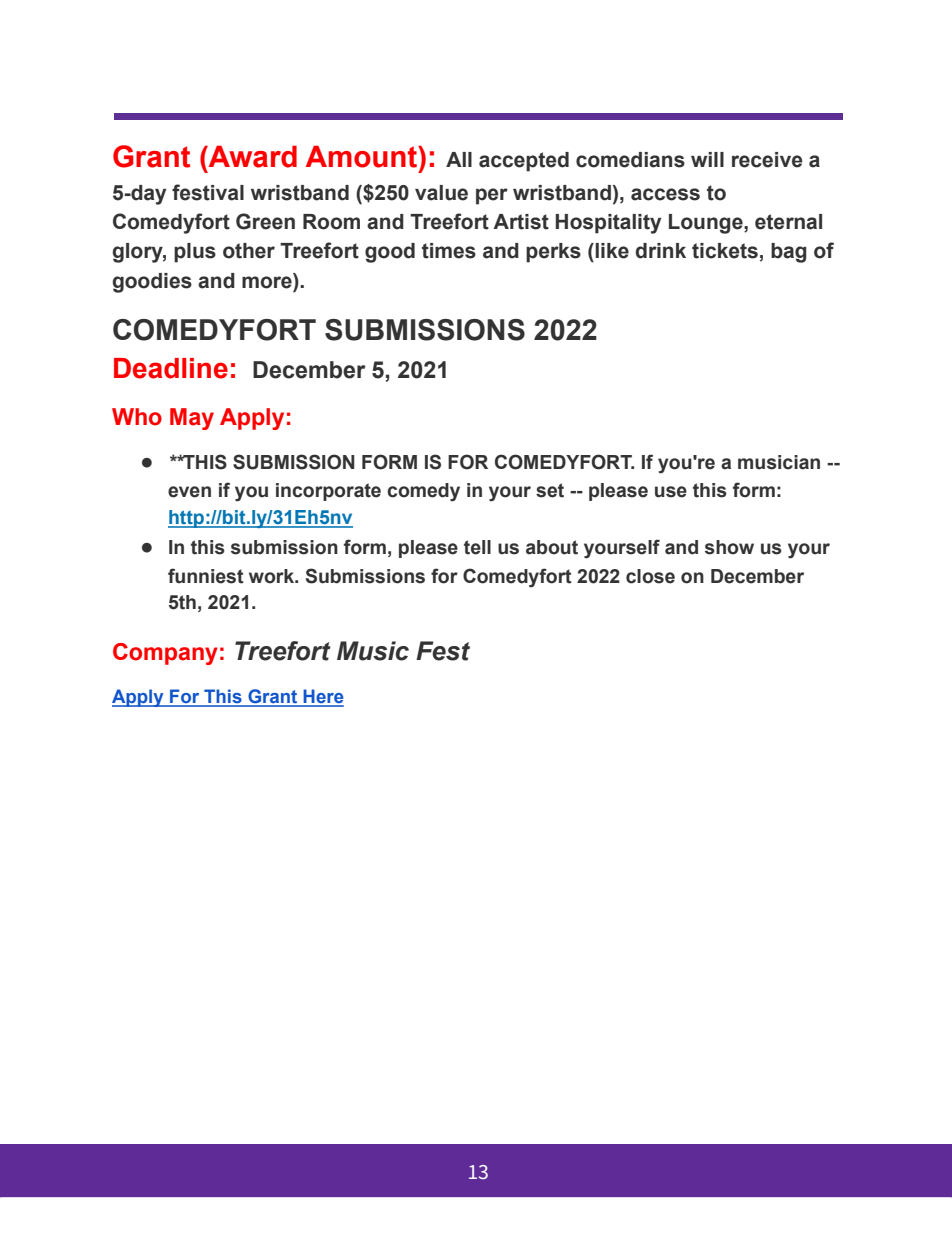 The image size is (952, 1233). Describe the element at coordinates (477, 547) in the document. I see `tell` at that location.
